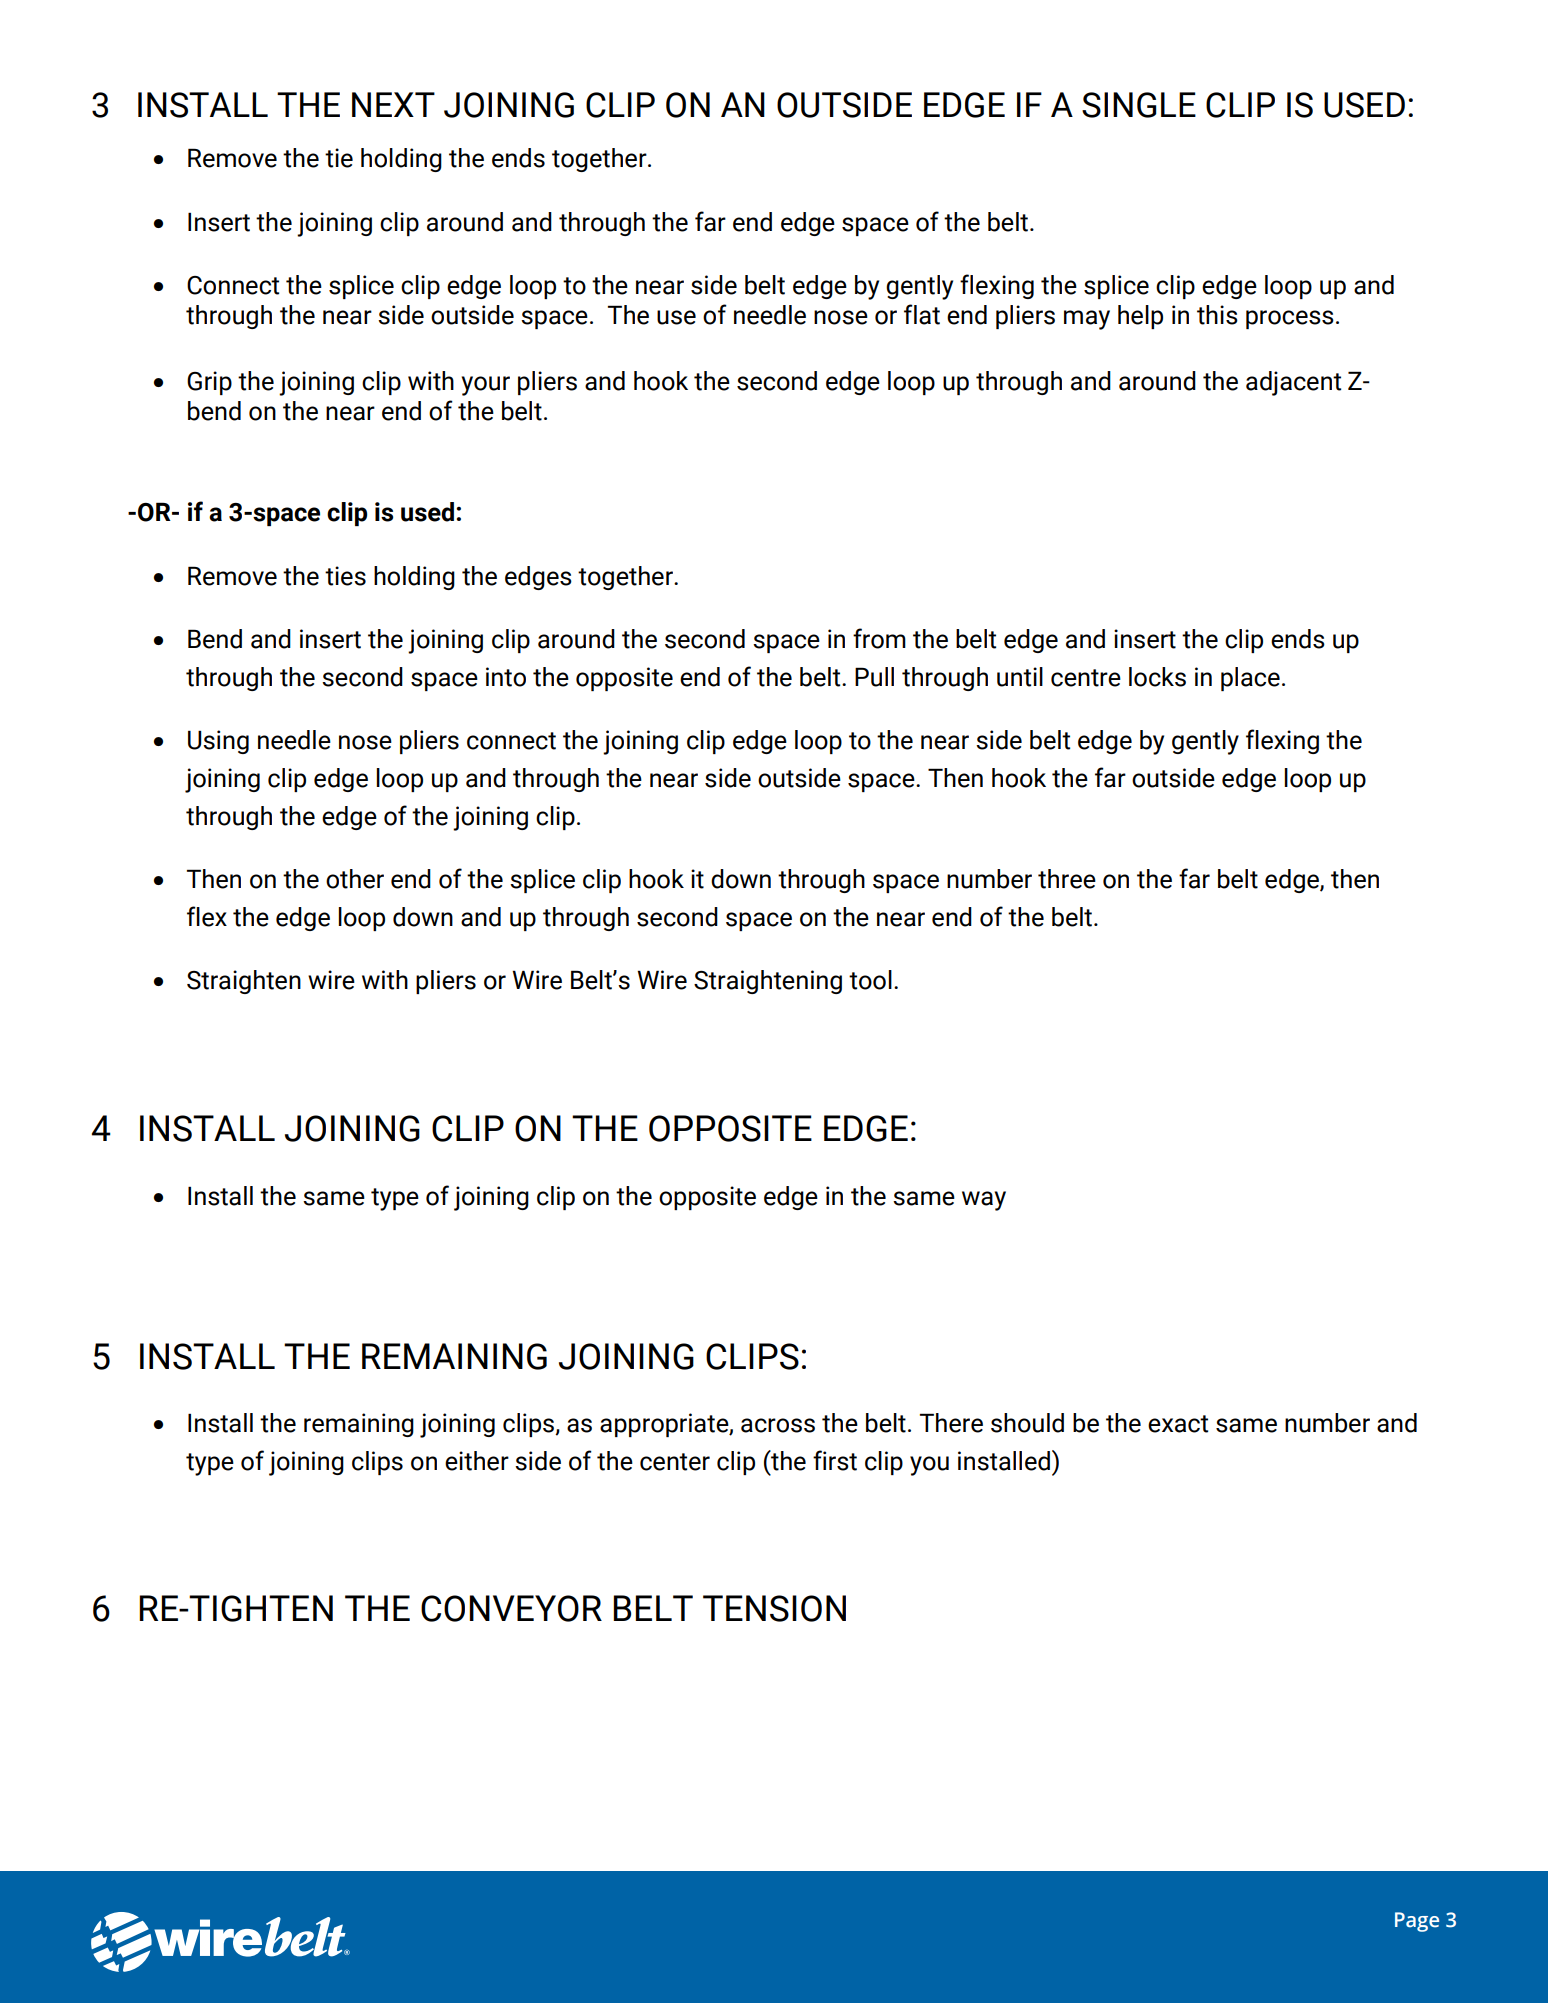  I want to click on three, so click(1067, 879).
